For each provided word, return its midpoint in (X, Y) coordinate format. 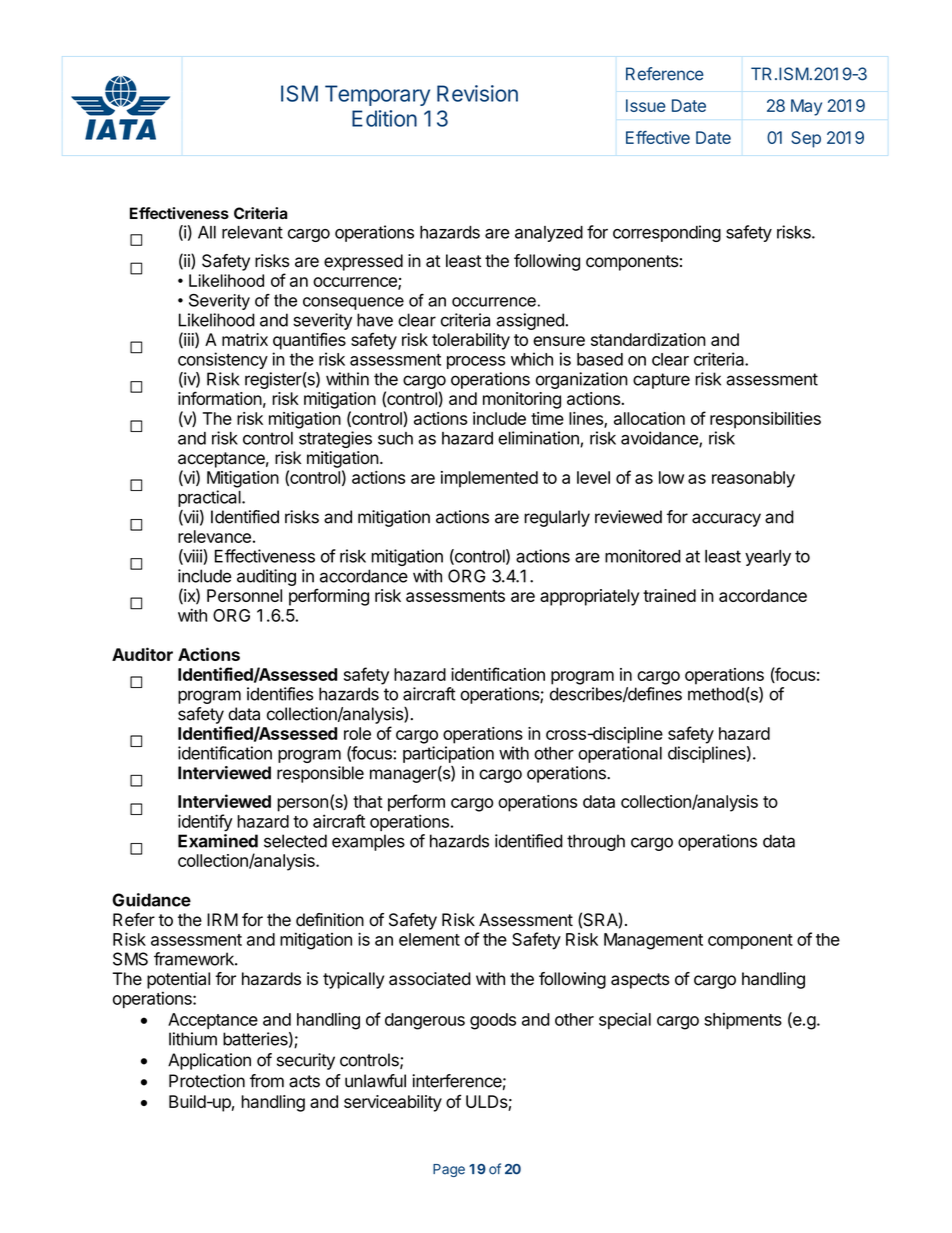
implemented (489, 479)
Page (449, 1170)
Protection (207, 1081)
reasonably (753, 479)
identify (205, 823)
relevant (252, 232)
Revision (477, 93)
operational (620, 754)
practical (210, 498)
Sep (806, 139)
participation (448, 754)
